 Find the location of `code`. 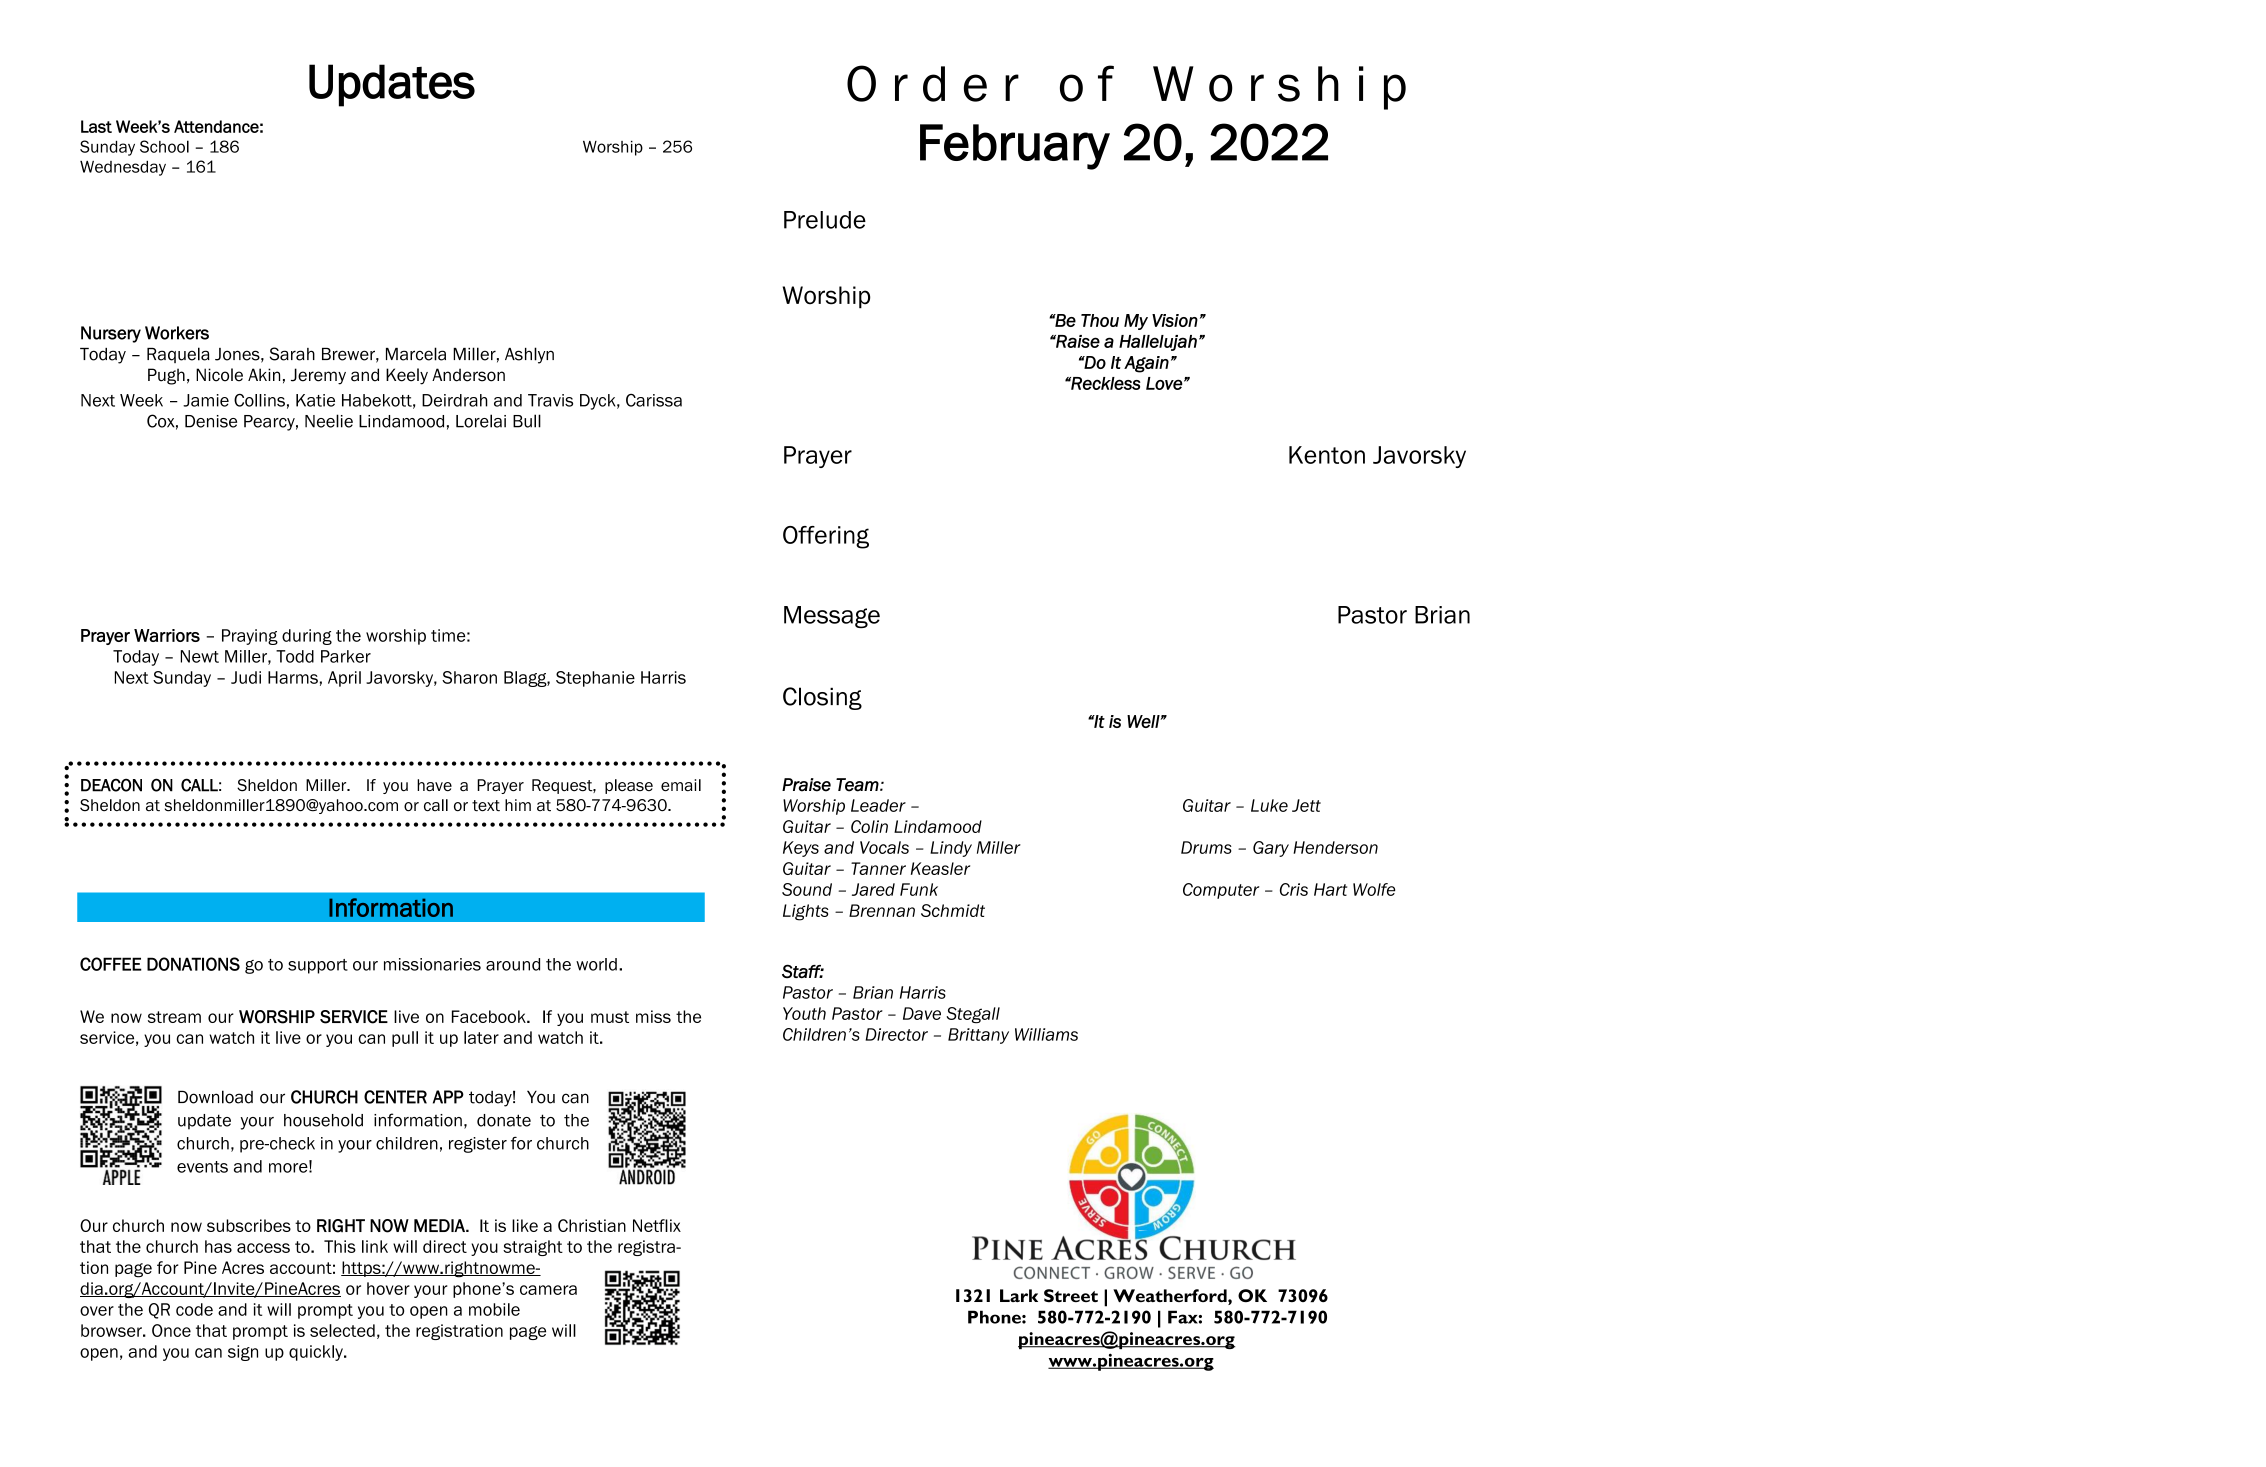

code is located at coordinates (194, 1309).
